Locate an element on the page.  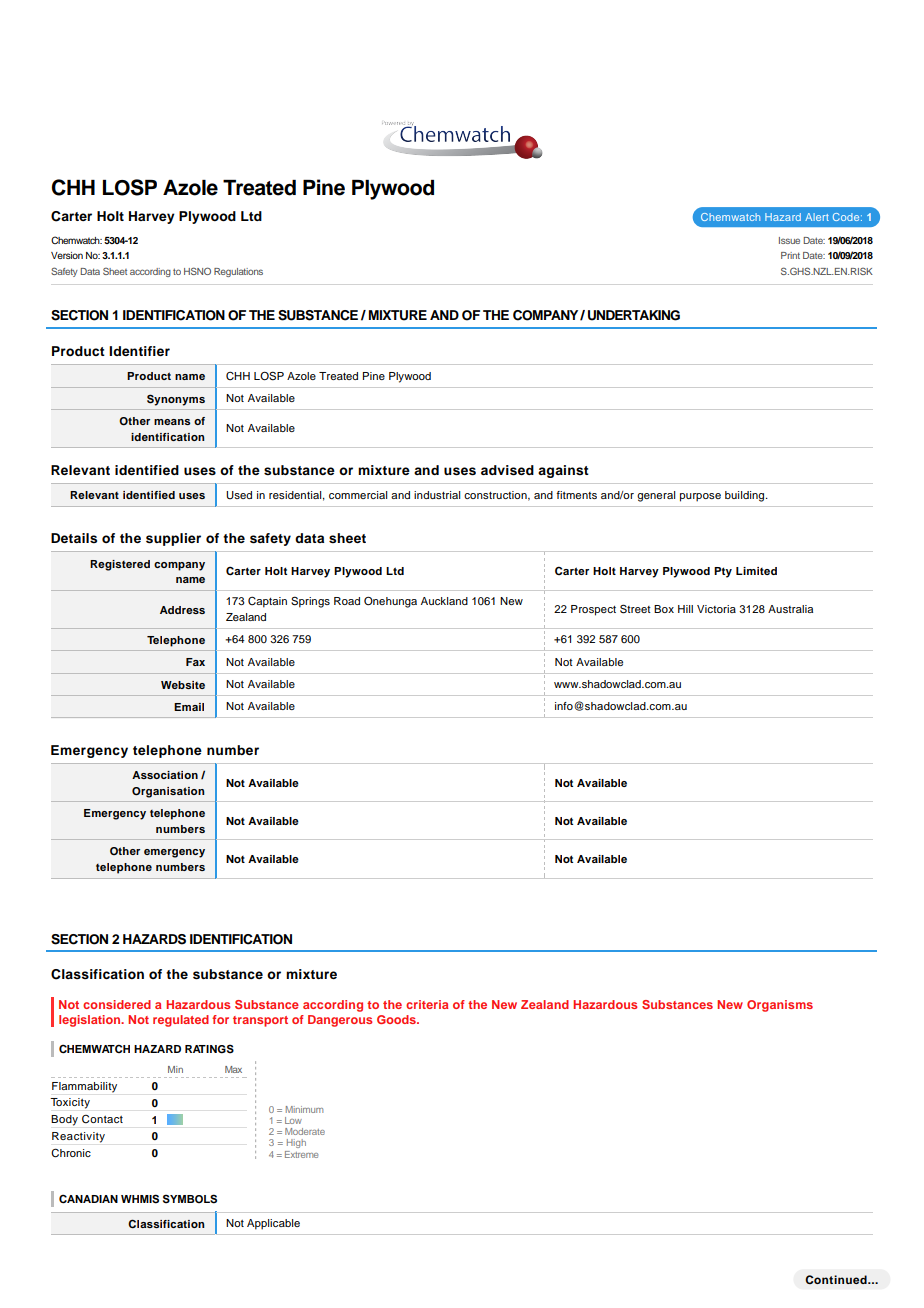
criteria is located at coordinates (427, 1004).
